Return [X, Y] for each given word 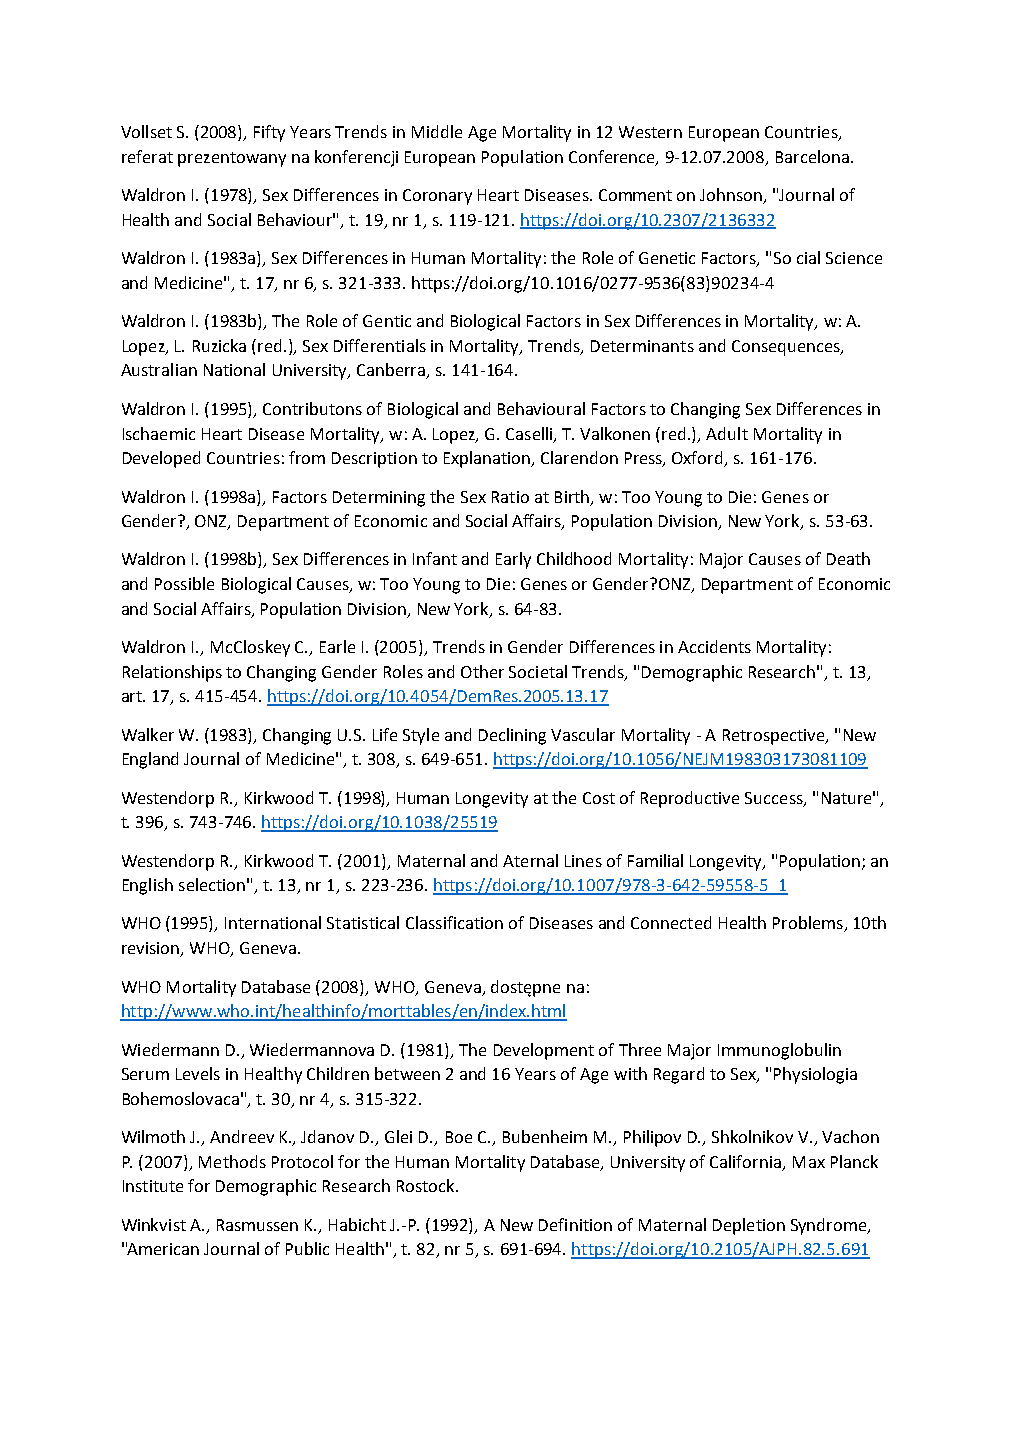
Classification [454, 922]
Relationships [172, 673]
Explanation [488, 459]
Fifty [269, 133]
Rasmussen [257, 1225]
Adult [727, 433]
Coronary [437, 197]
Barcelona [812, 156]
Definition [575, 1224]
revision [152, 949]
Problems [809, 924]
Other [482, 671]
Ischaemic [159, 433]
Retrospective [775, 737]
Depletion [749, 1226]
